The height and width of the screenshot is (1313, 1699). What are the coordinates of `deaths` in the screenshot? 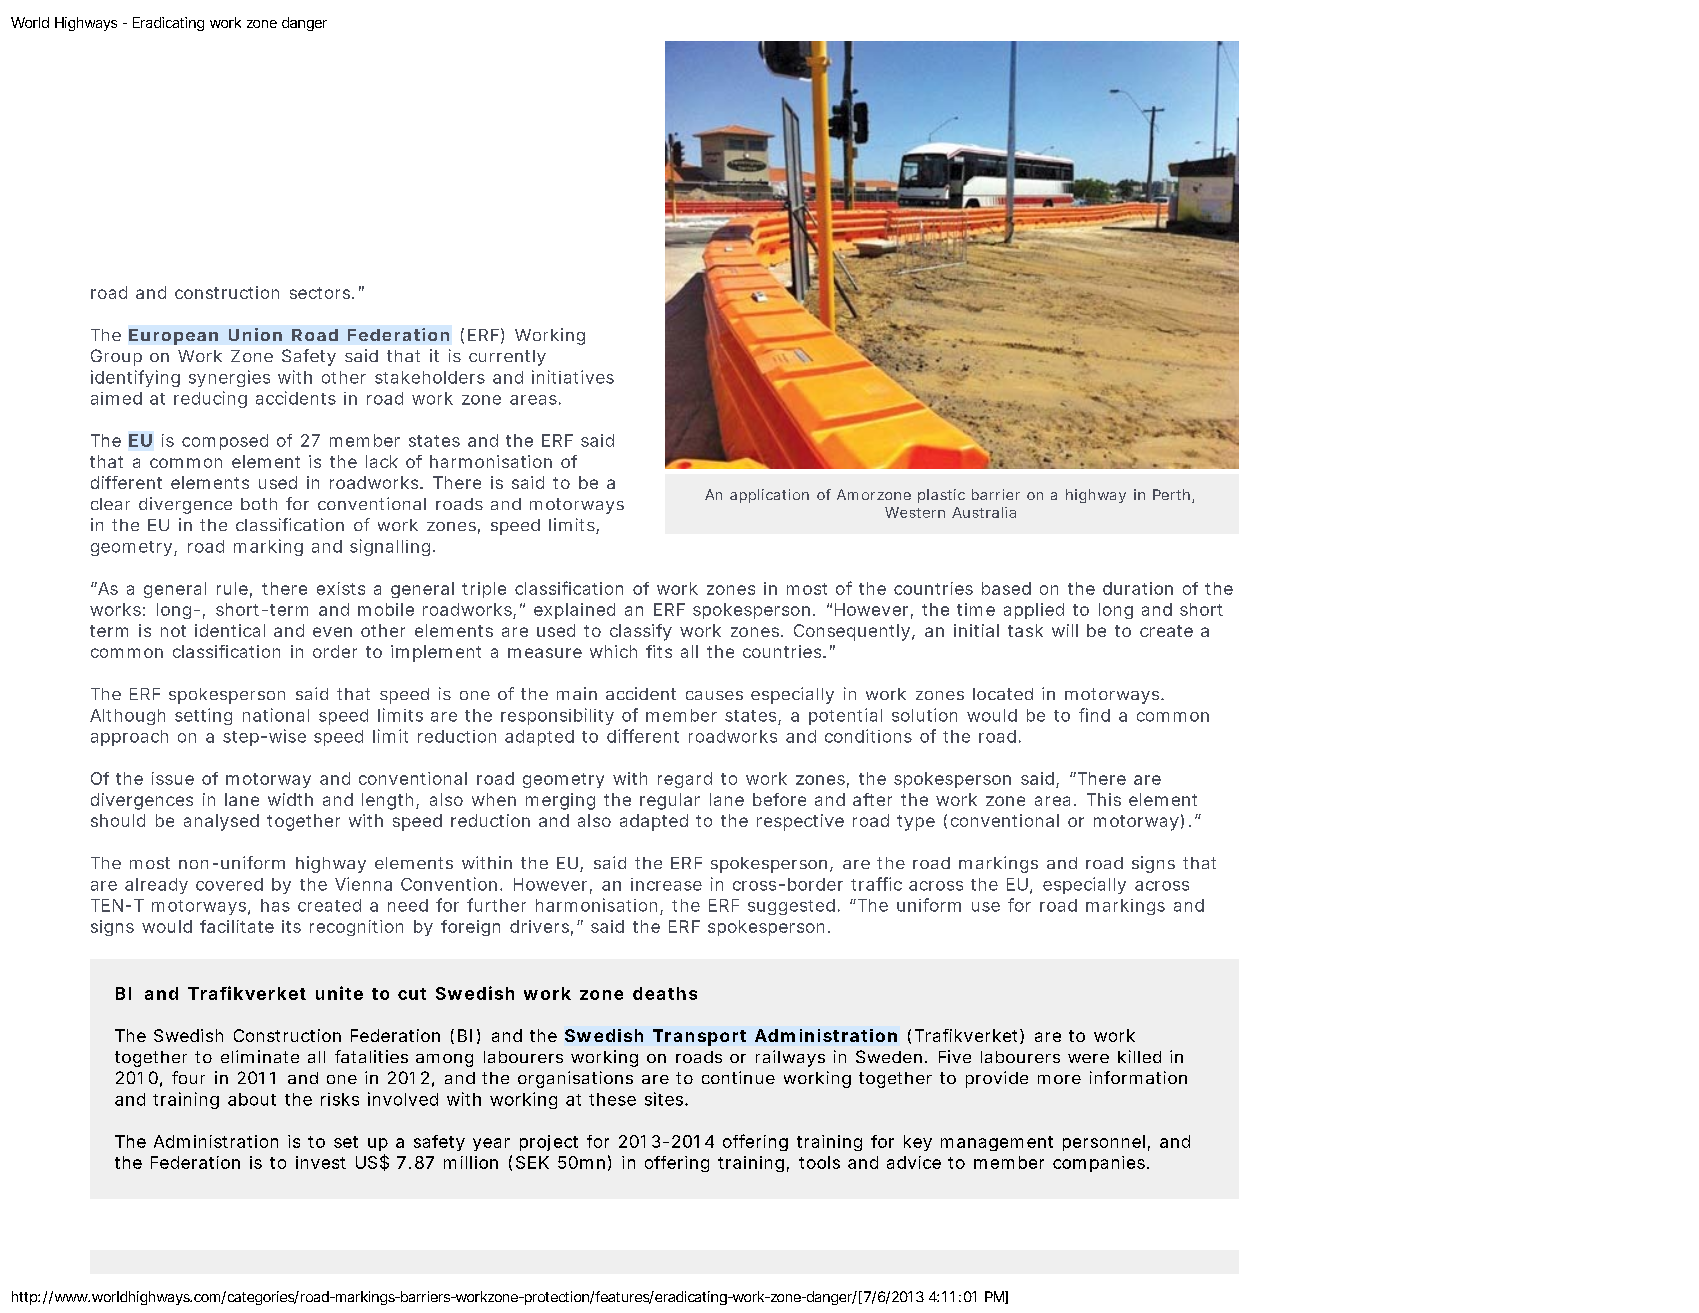 It's located at (665, 993).
